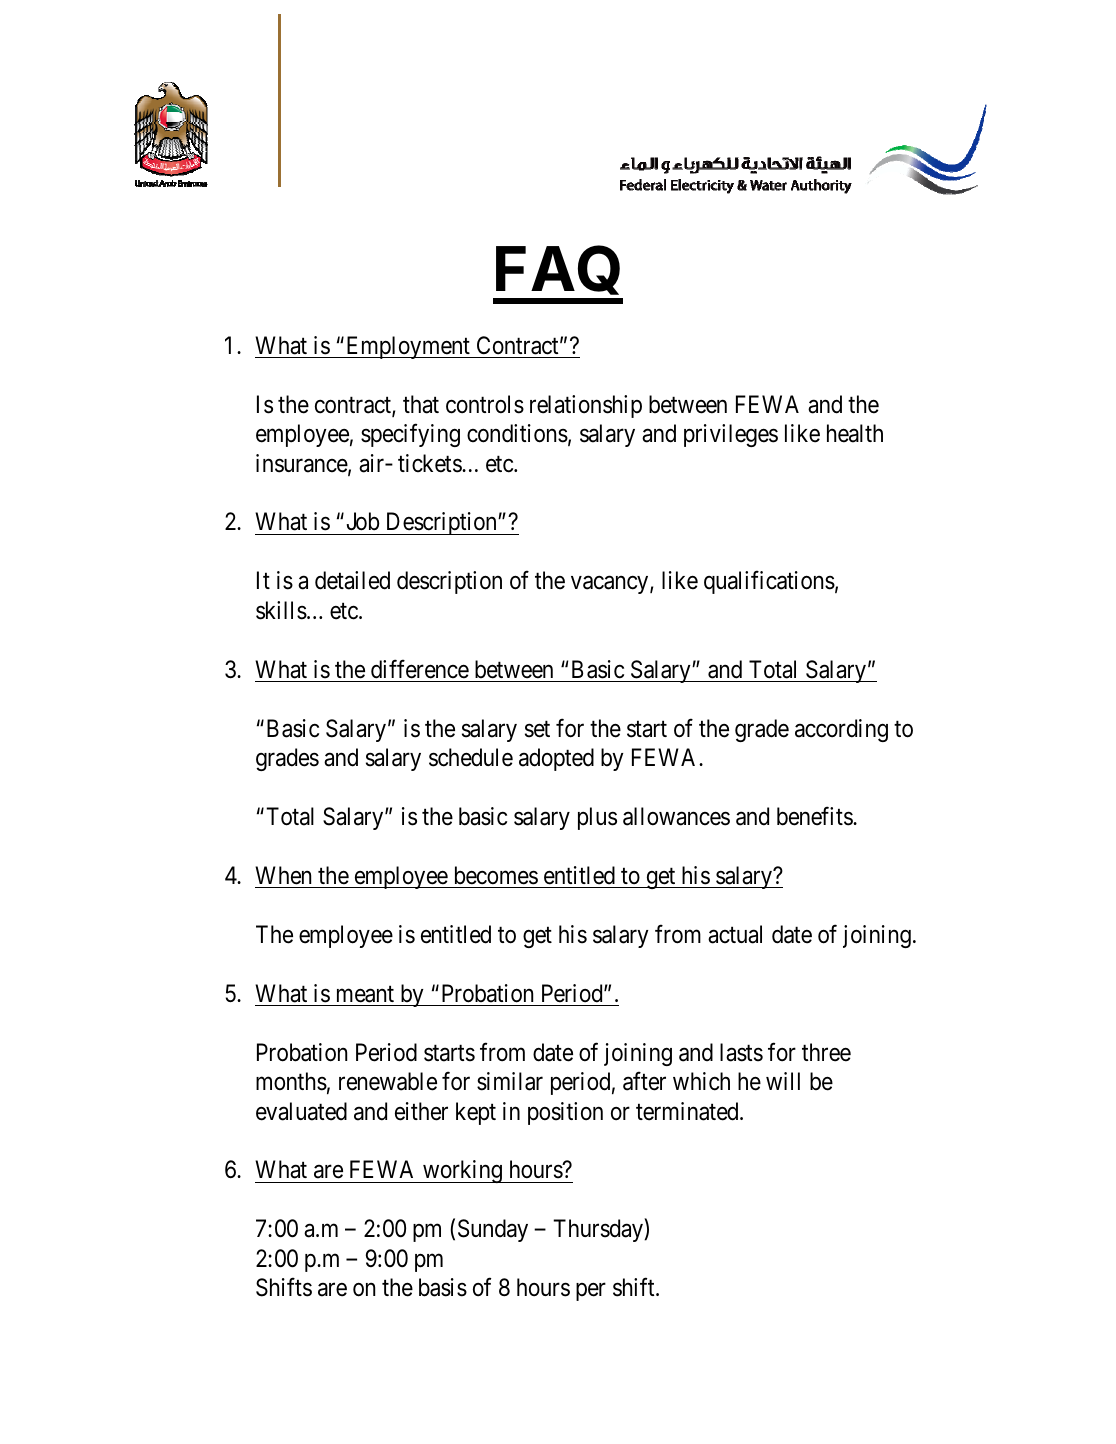 The image size is (1116, 1444). I want to click on adopted, so click(556, 759).
